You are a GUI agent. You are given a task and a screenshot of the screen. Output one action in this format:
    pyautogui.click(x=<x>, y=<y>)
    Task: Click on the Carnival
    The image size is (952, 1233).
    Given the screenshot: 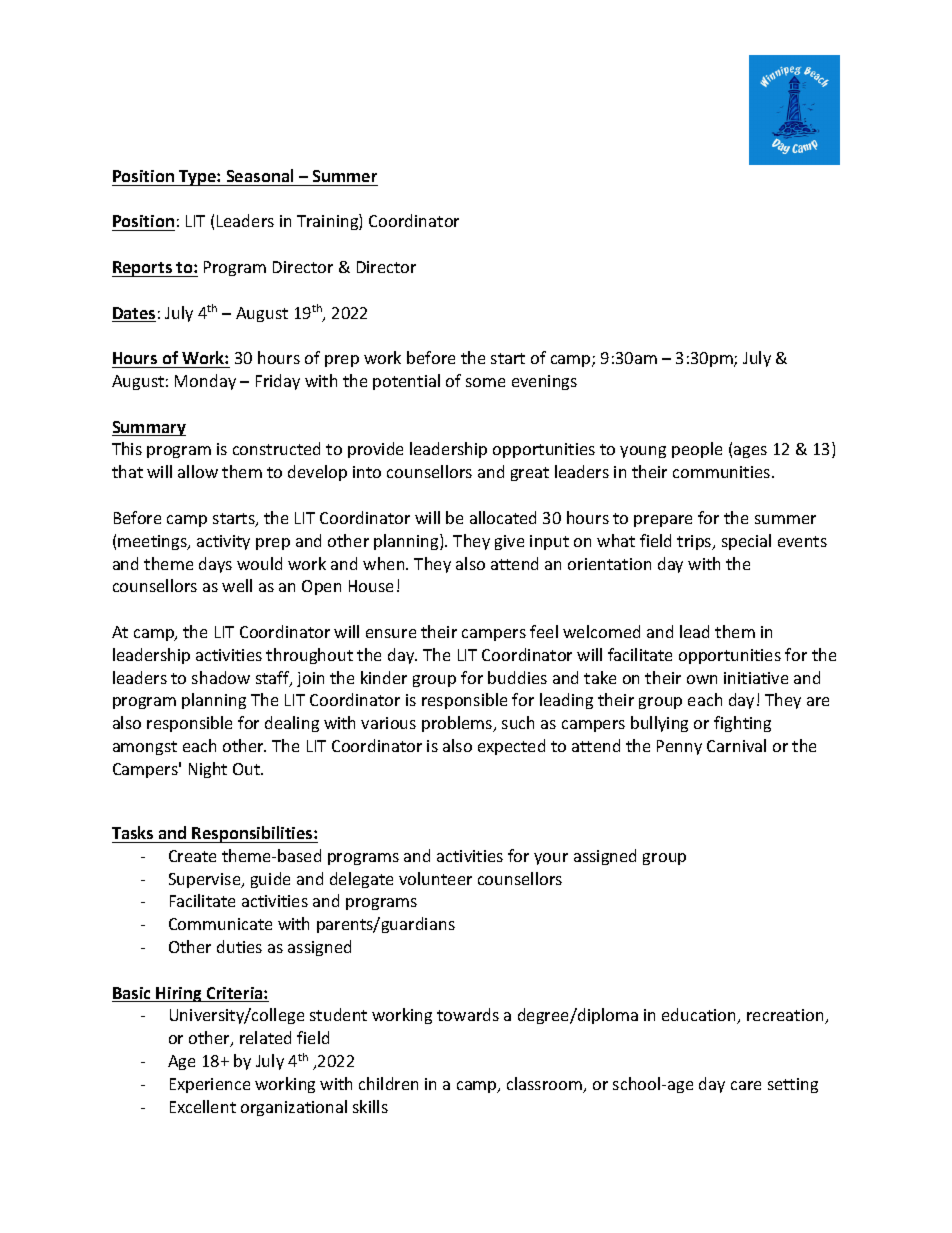 What is the action you would take?
    pyautogui.click(x=736, y=745)
